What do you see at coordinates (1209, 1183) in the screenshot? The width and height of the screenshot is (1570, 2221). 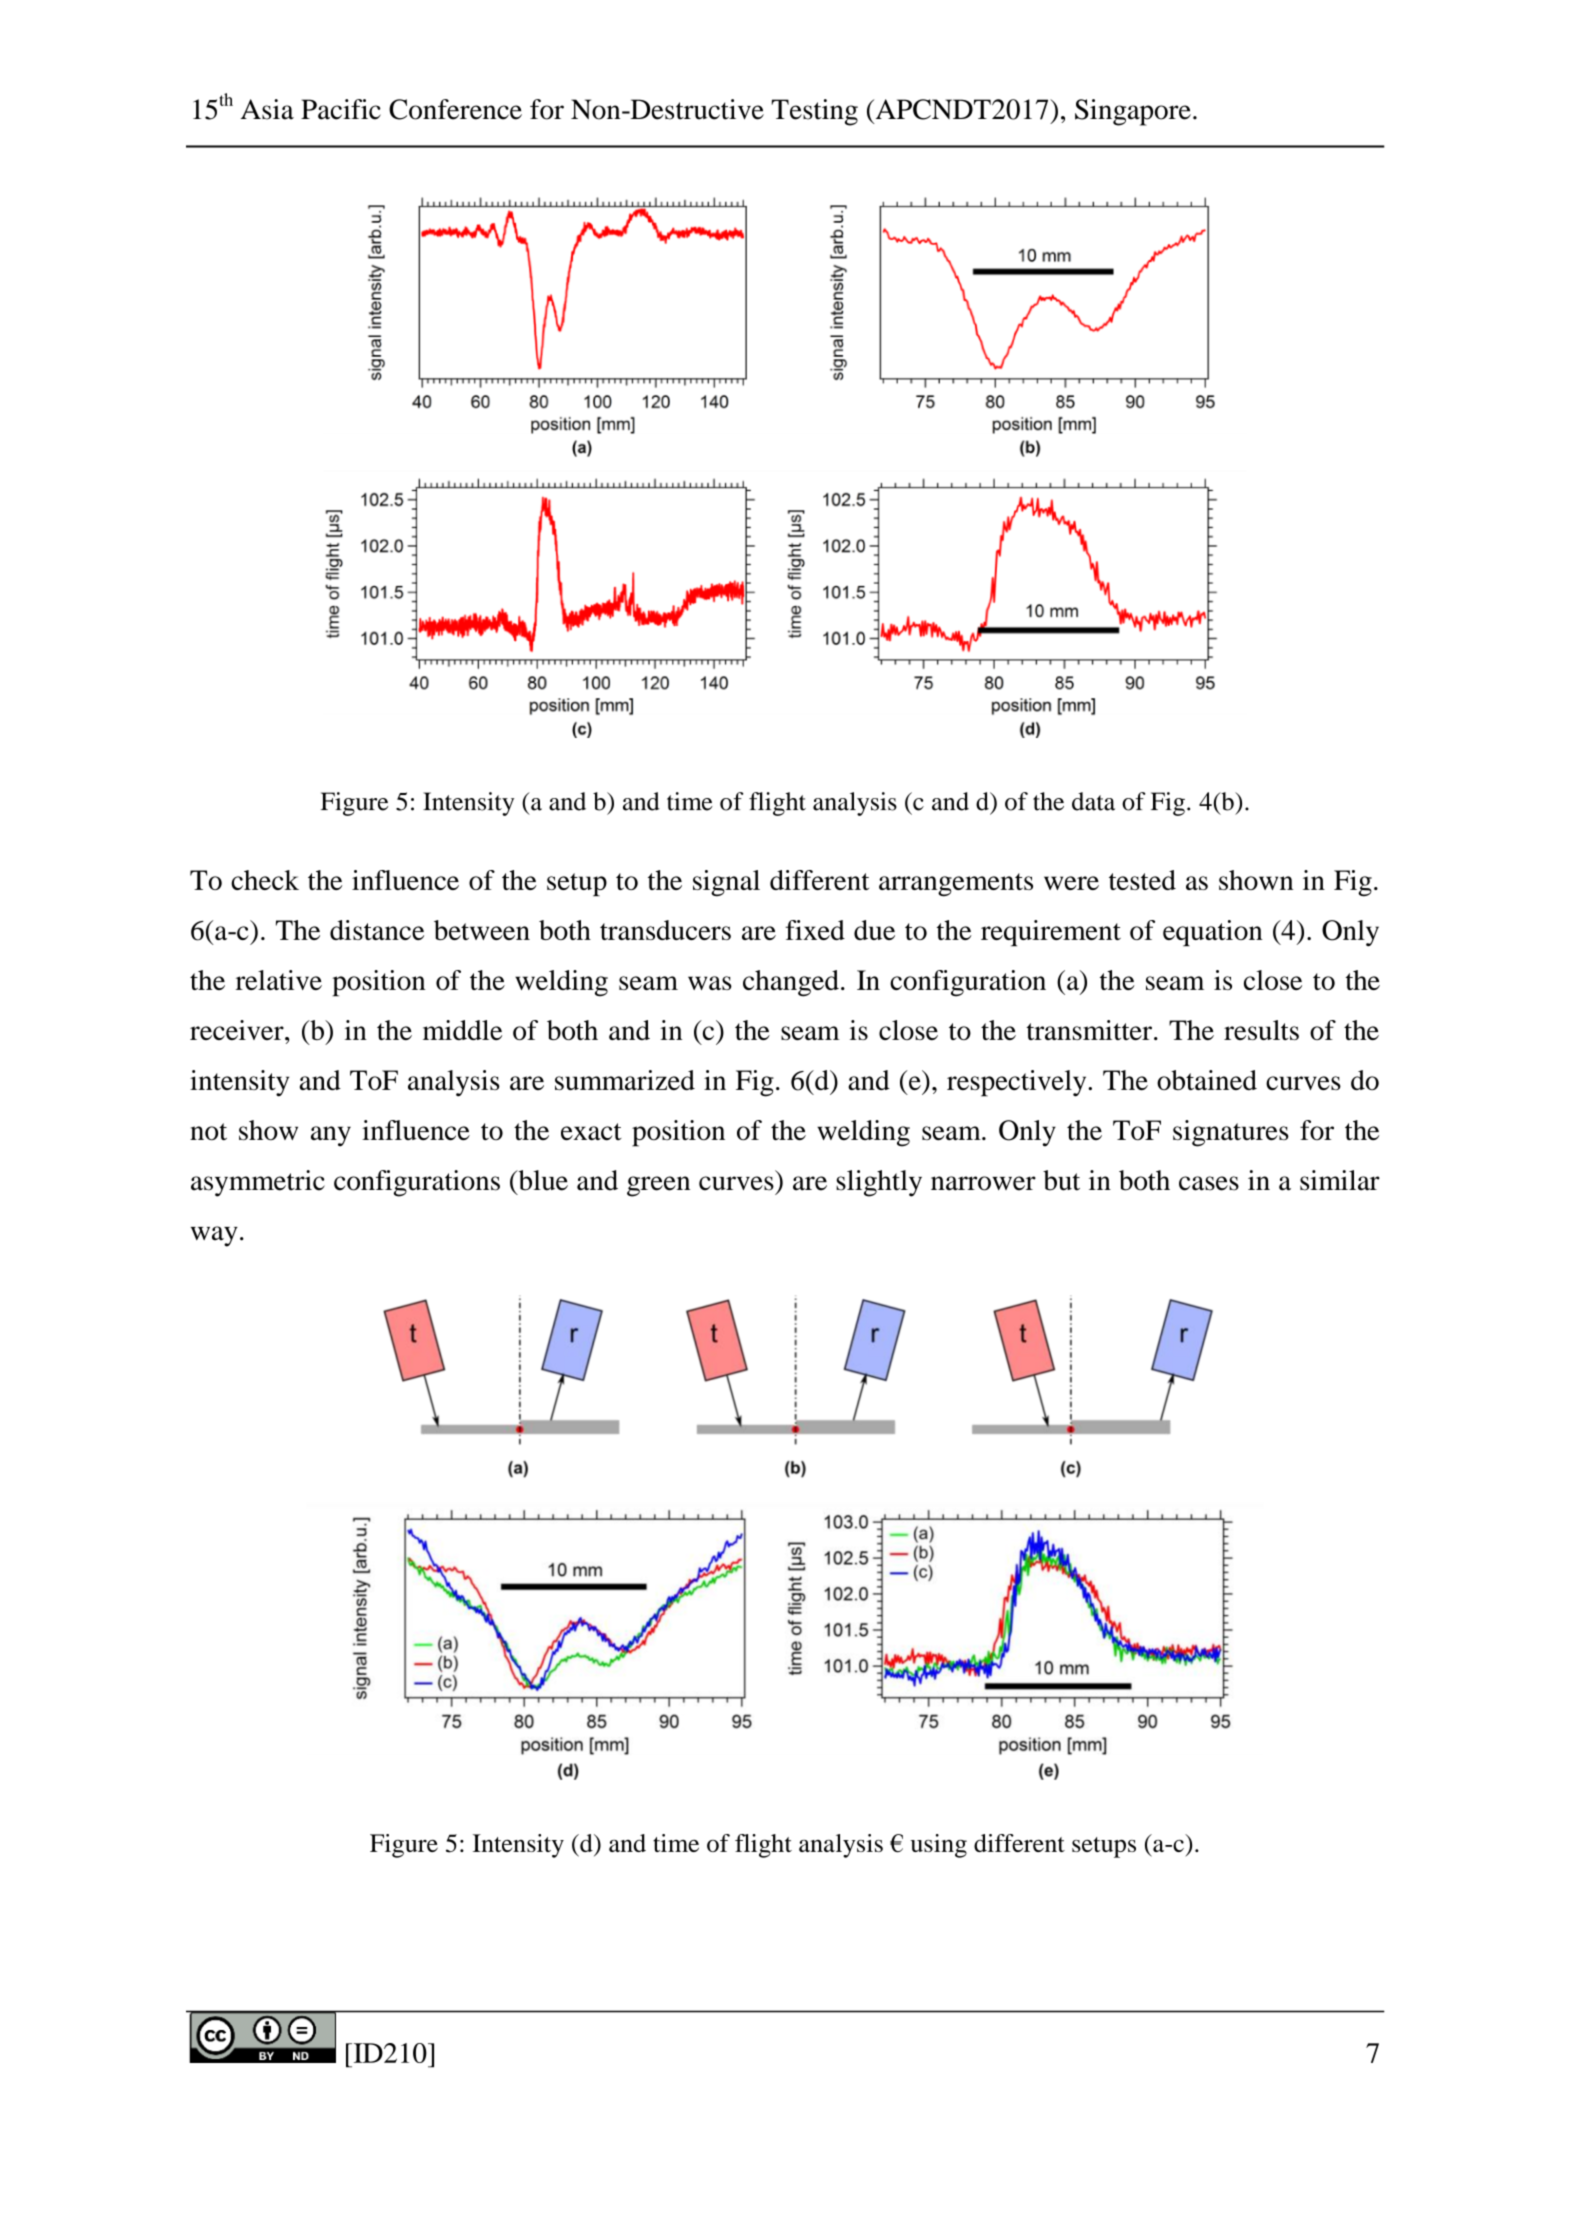 I see `cases` at bounding box center [1209, 1183].
